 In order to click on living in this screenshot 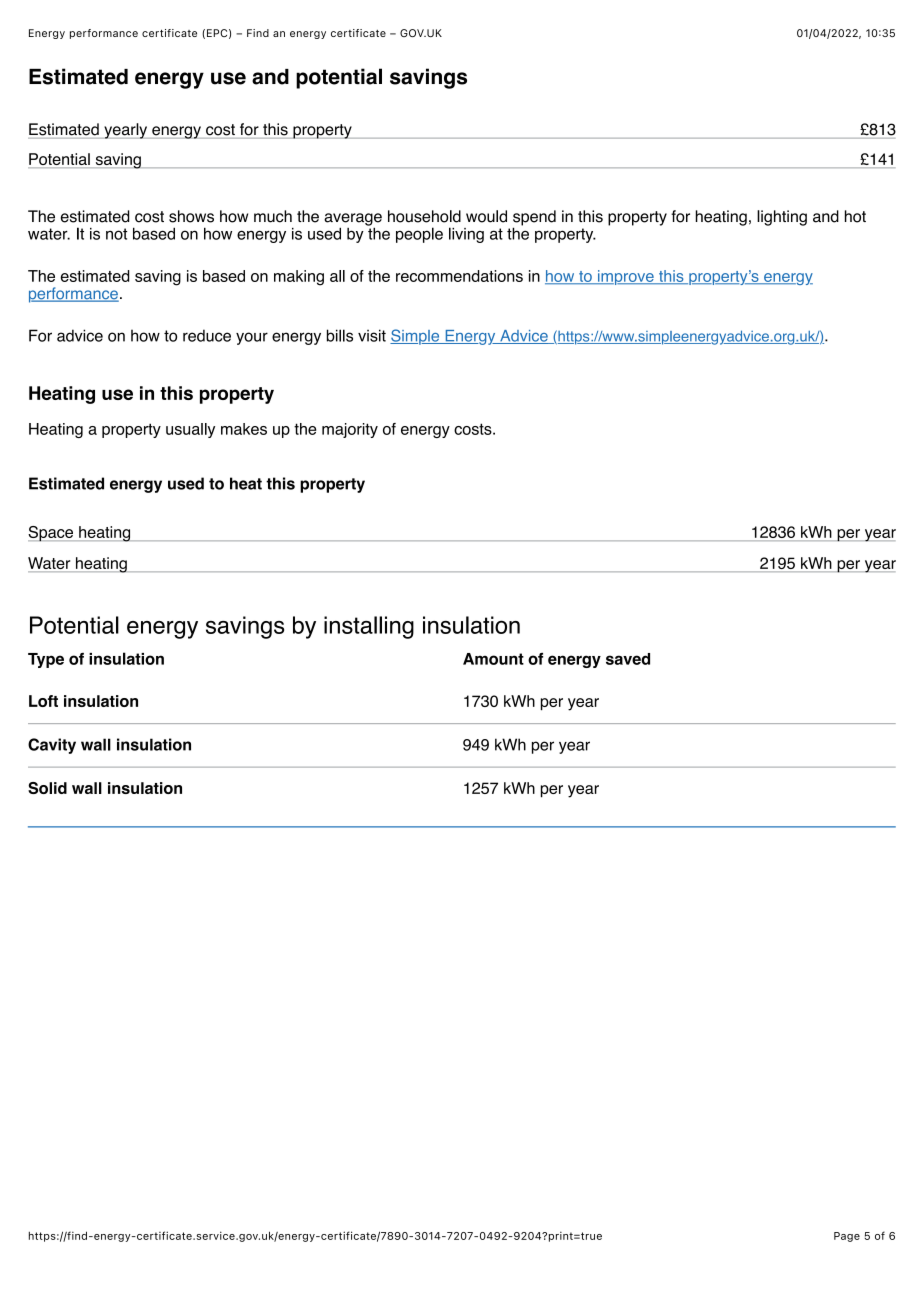, I will do `click(466, 235)`.
